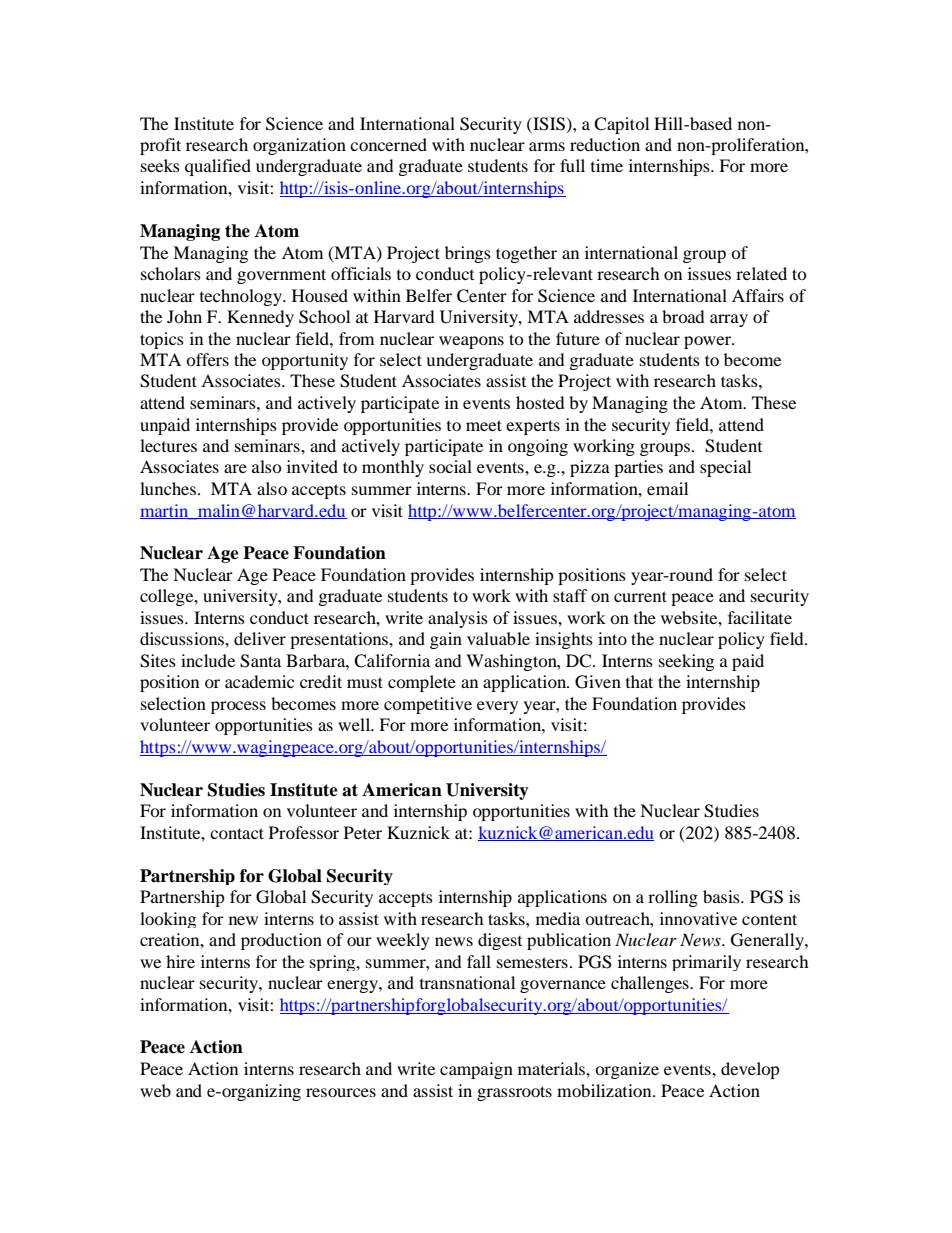  What do you see at coordinates (750, 1070) in the screenshot?
I see `develop` at bounding box center [750, 1070].
